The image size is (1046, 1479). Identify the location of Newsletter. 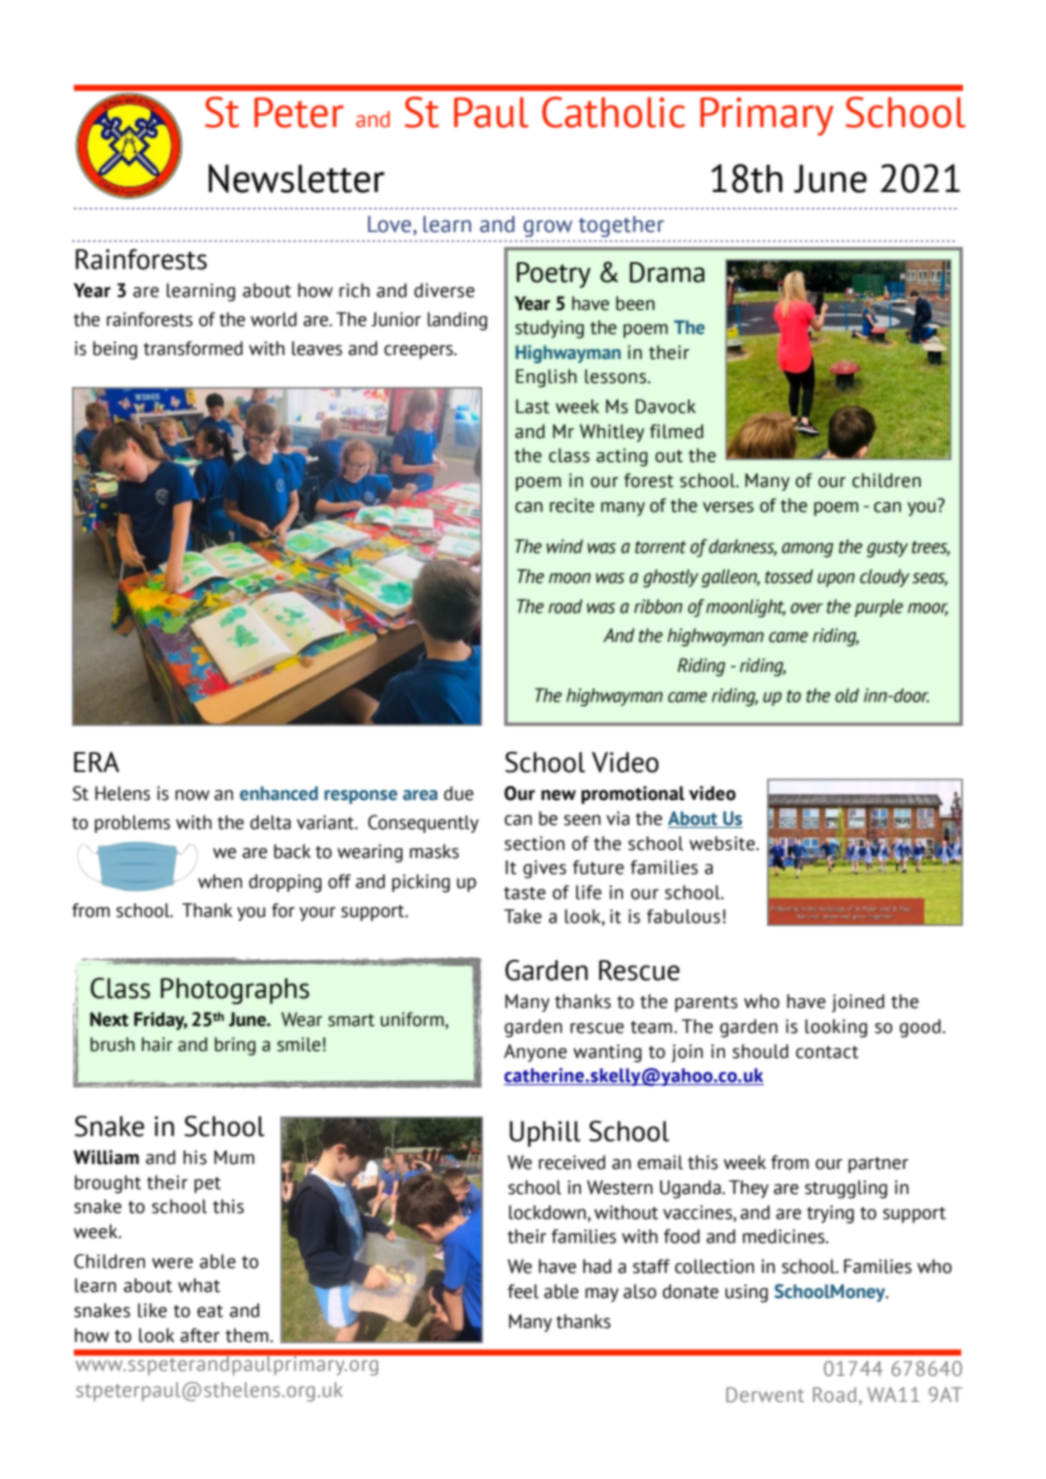
(297, 178).
